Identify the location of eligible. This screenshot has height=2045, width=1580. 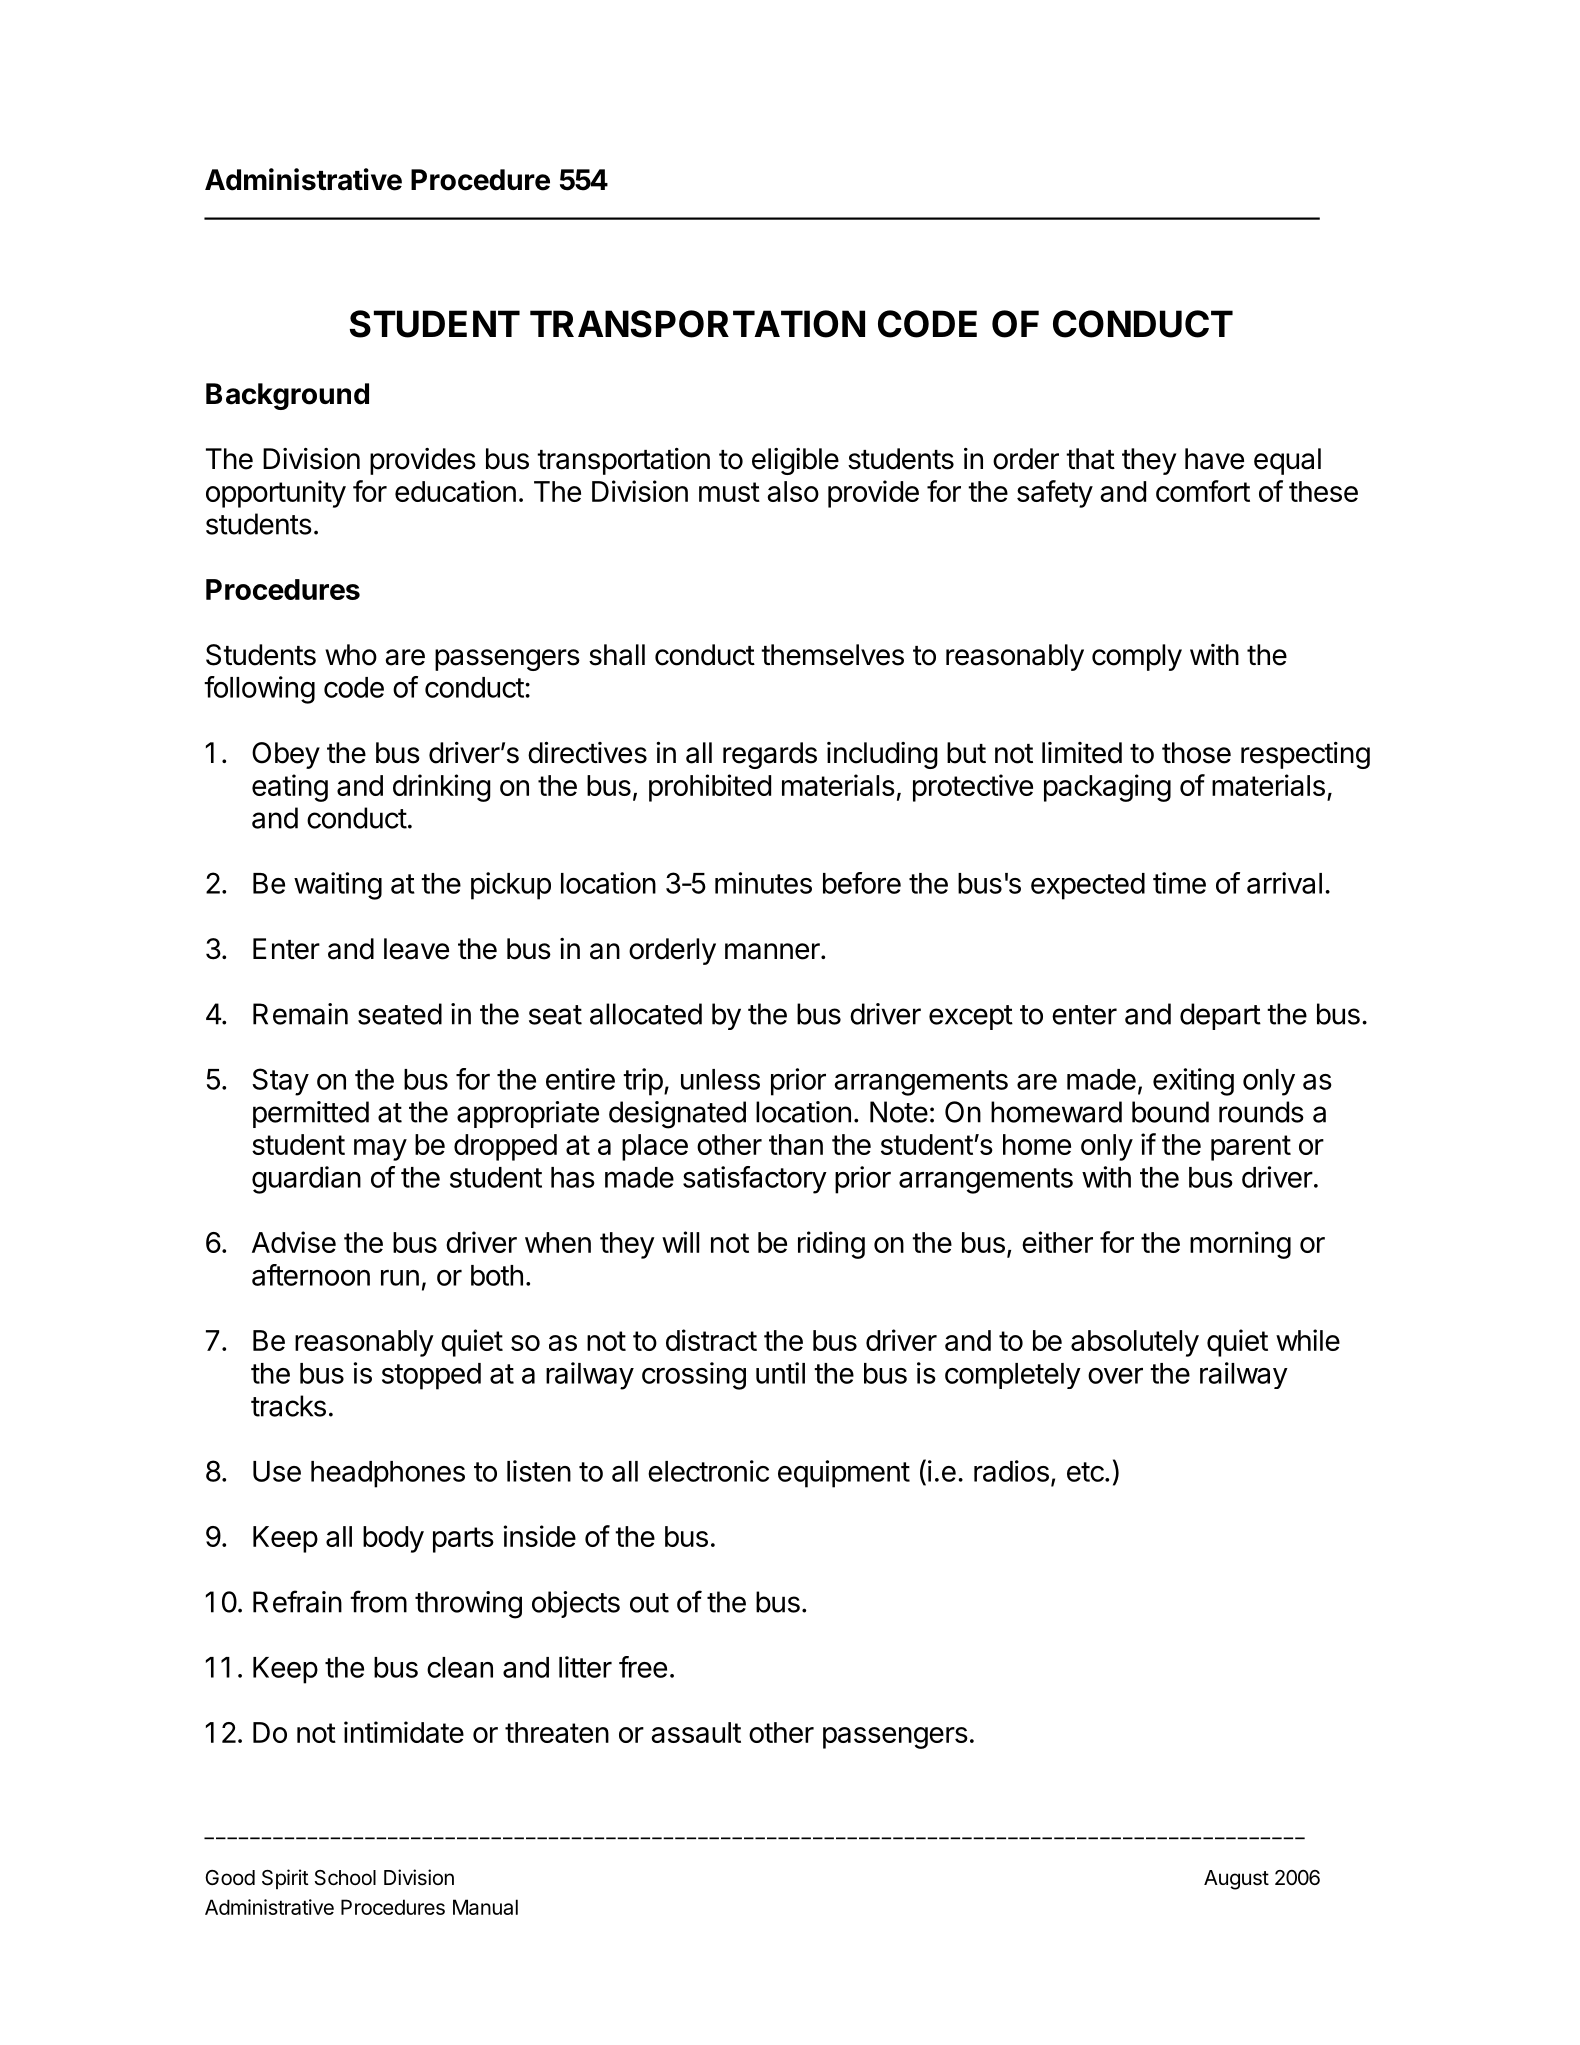
(795, 461).
